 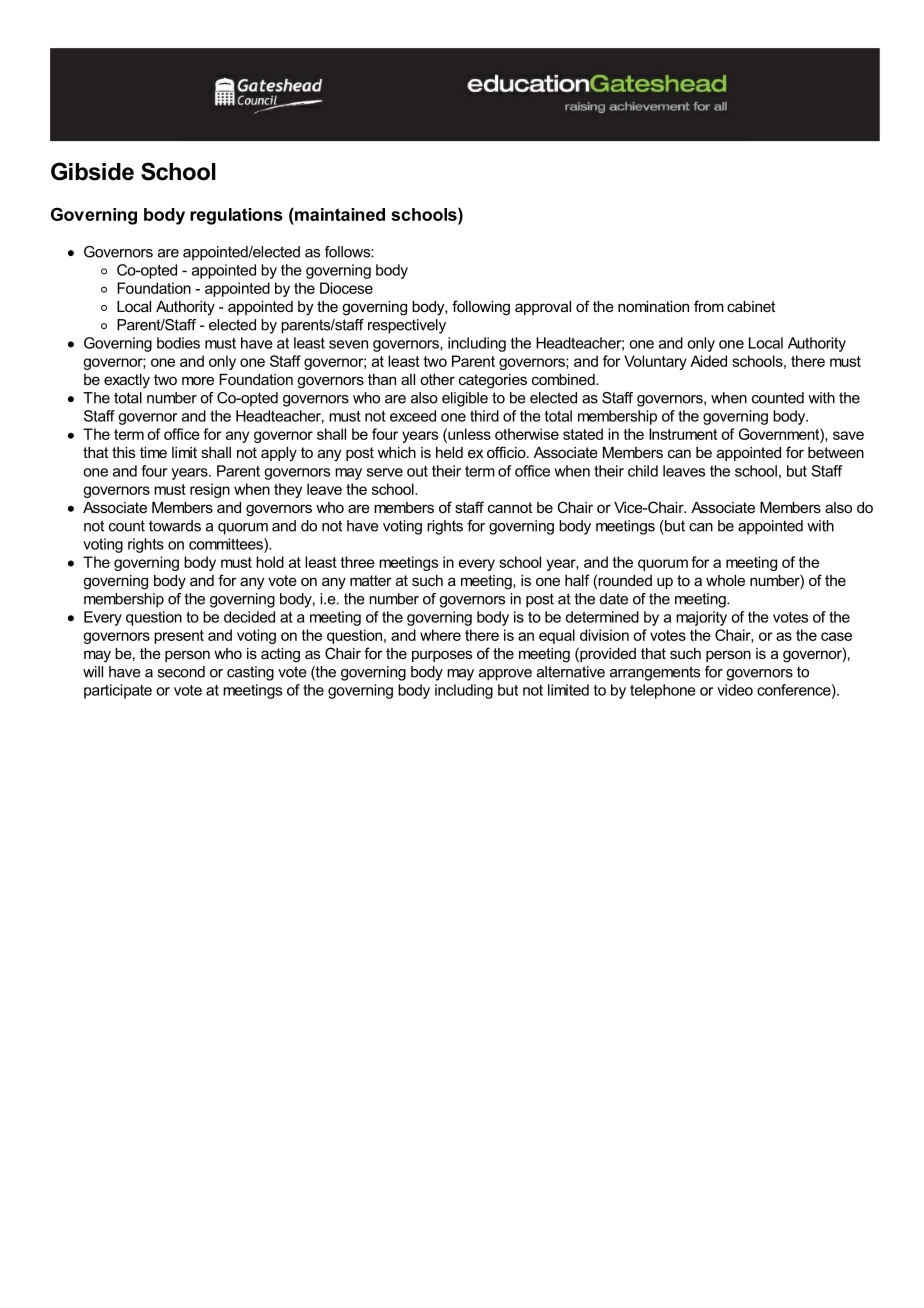 What do you see at coordinates (709, 306) in the screenshot?
I see `from` at bounding box center [709, 306].
